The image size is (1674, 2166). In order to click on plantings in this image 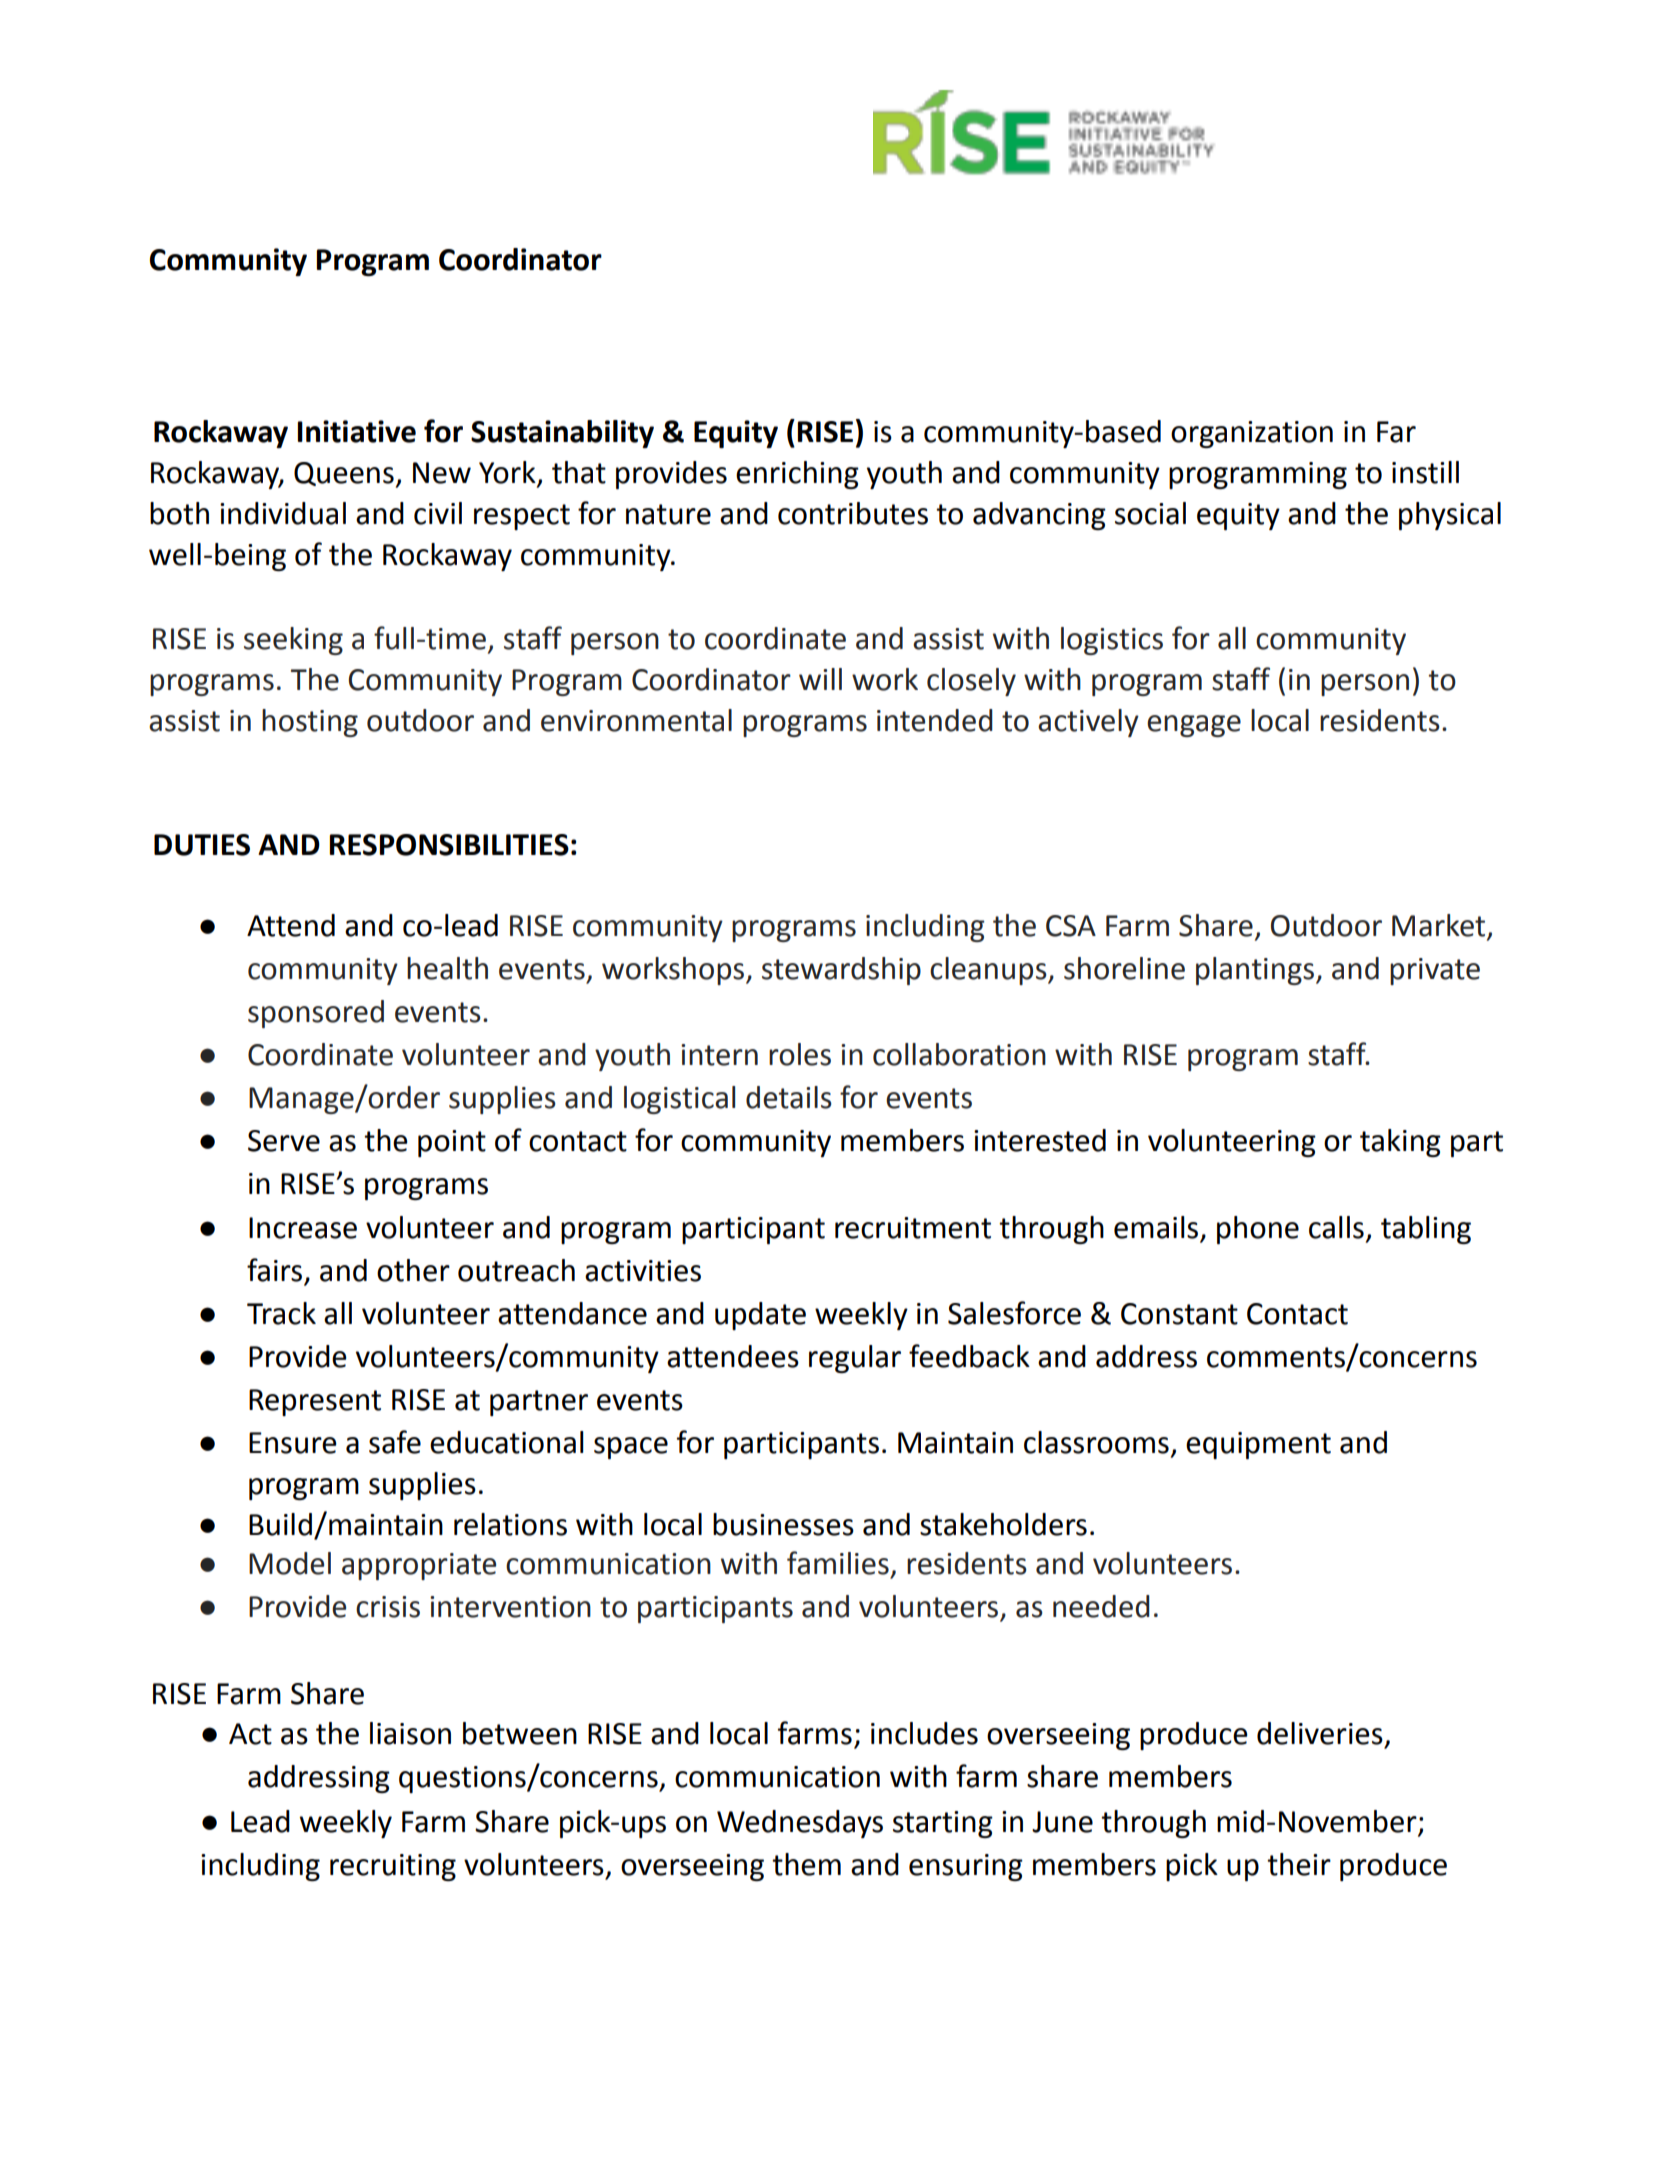, I will do `click(1255, 971)`.
